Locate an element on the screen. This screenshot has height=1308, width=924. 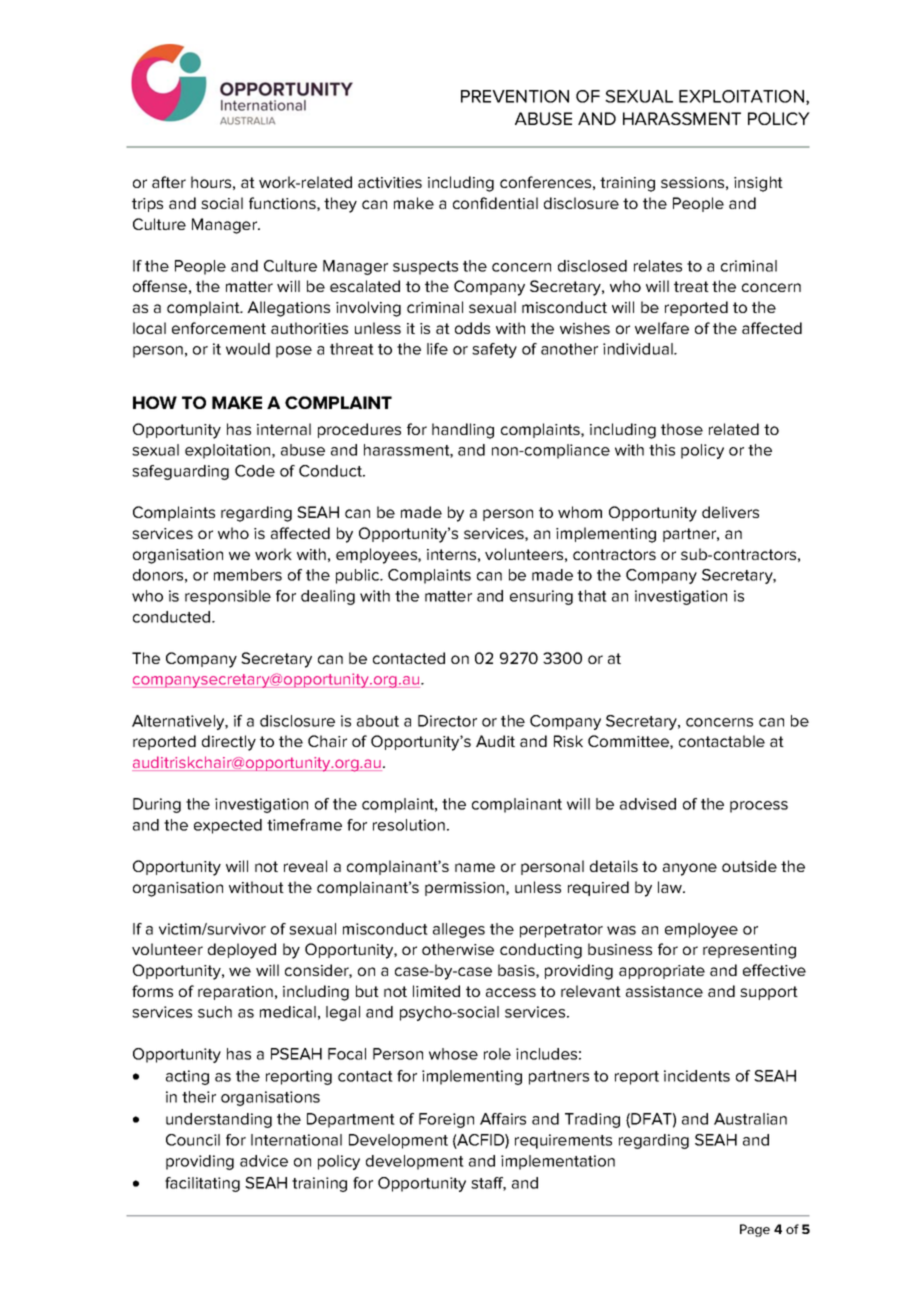
PREVENTION is located at coordinates (515, 96).
